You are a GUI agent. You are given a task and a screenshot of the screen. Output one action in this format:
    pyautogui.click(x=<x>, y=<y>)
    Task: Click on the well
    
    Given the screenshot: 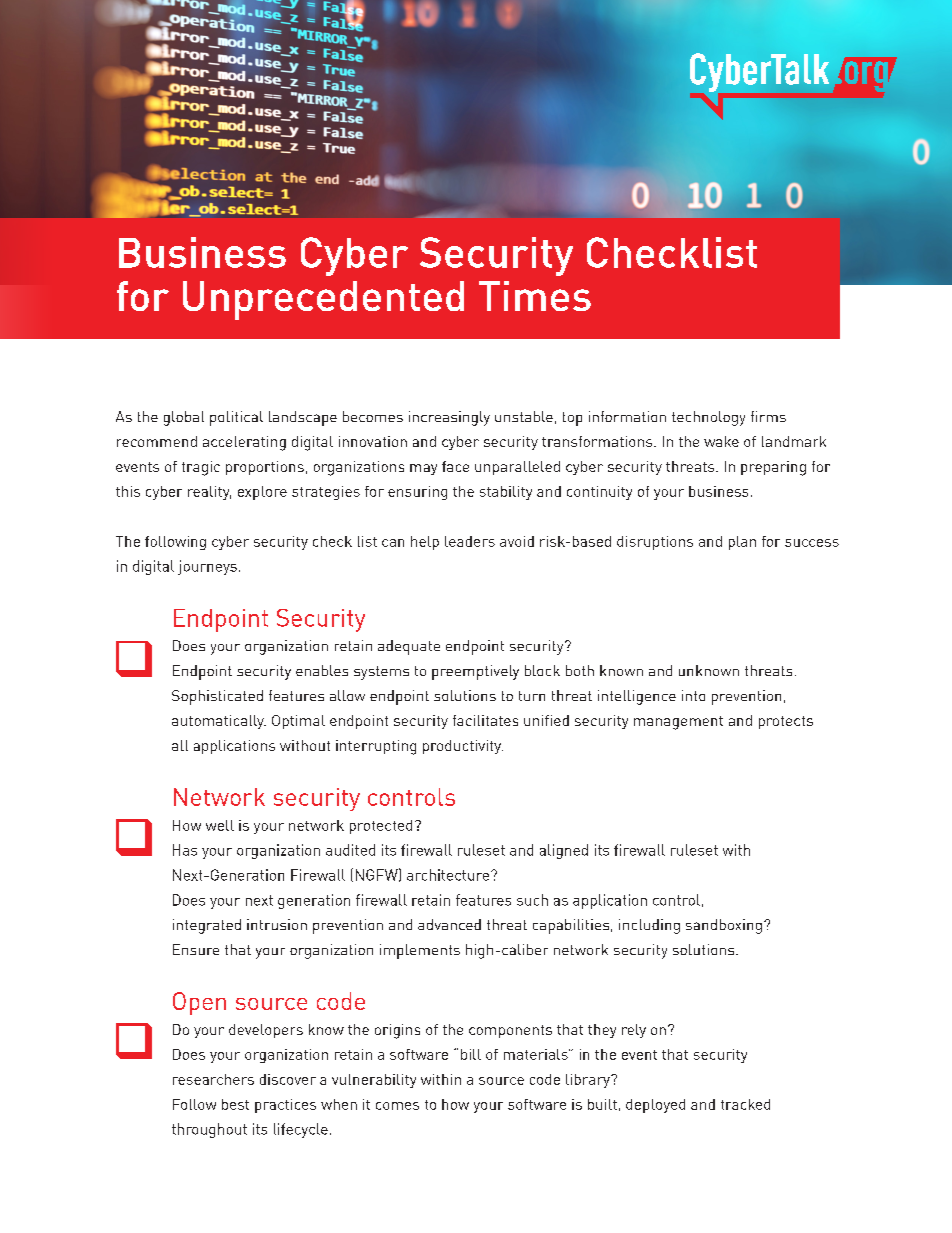 What is the action you would take?
    pyautogui.click(x=220, y=825)
